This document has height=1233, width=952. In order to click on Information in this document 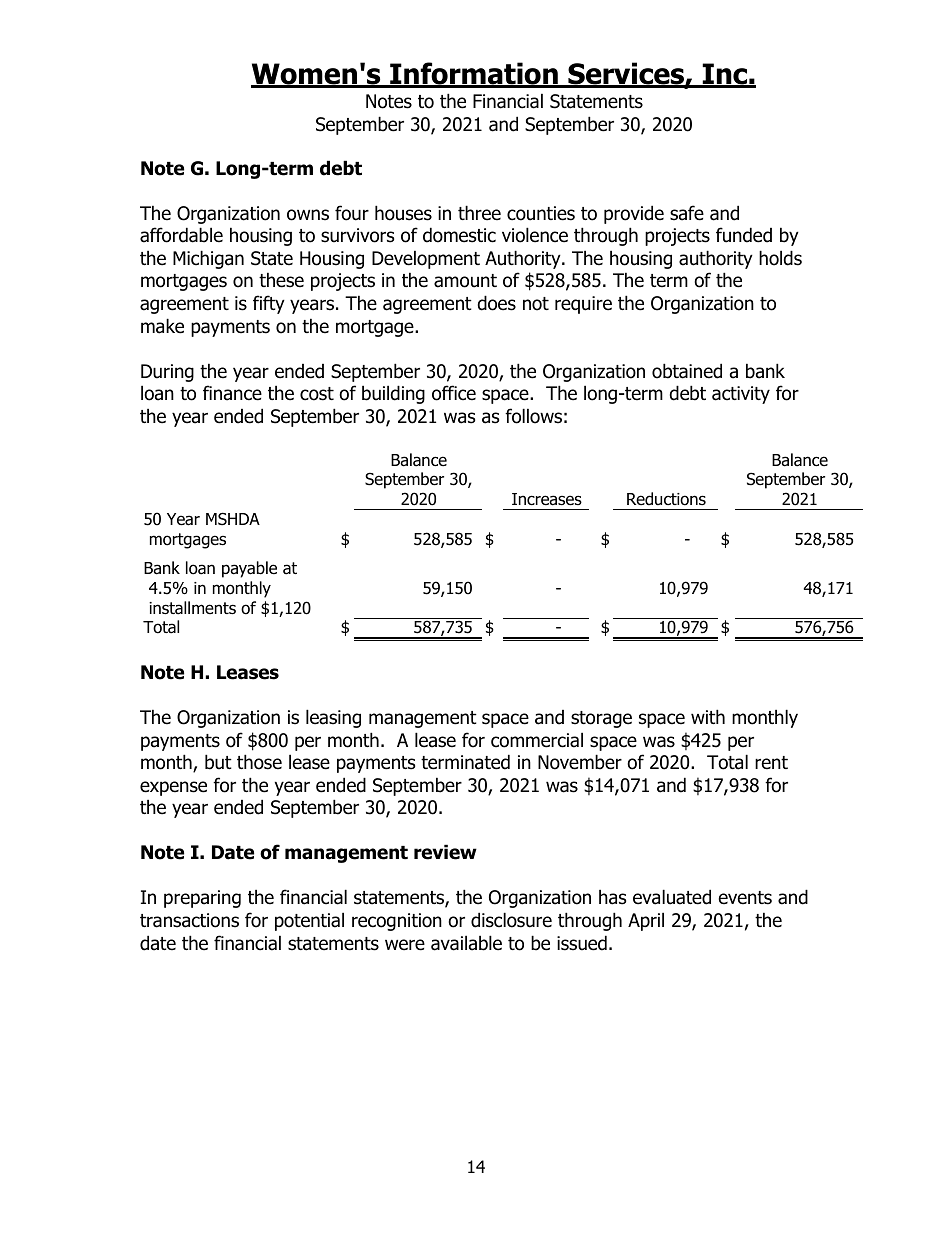, I will do `click(474, 74)`.
